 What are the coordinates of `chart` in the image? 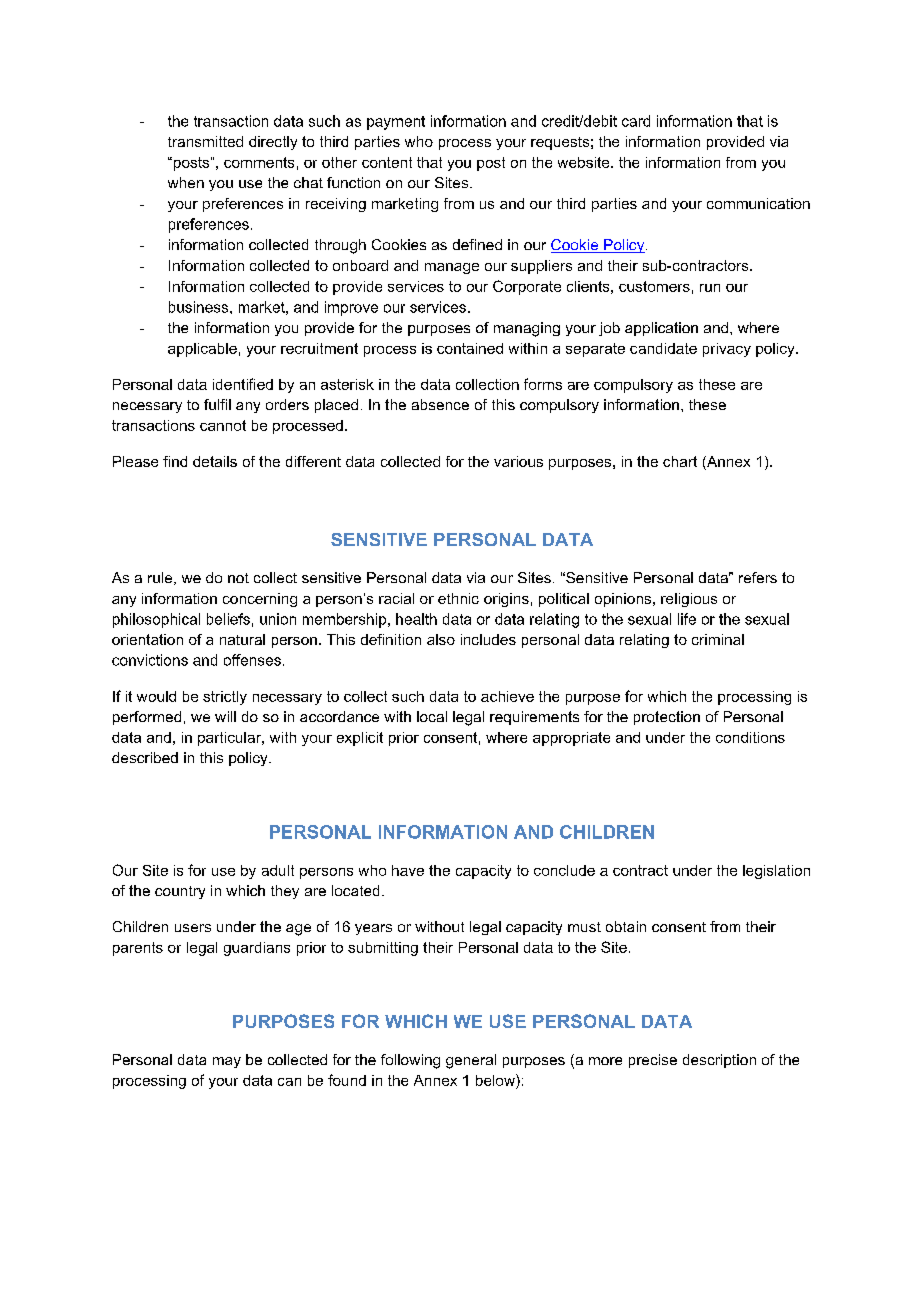 It's located at (680, 461).
